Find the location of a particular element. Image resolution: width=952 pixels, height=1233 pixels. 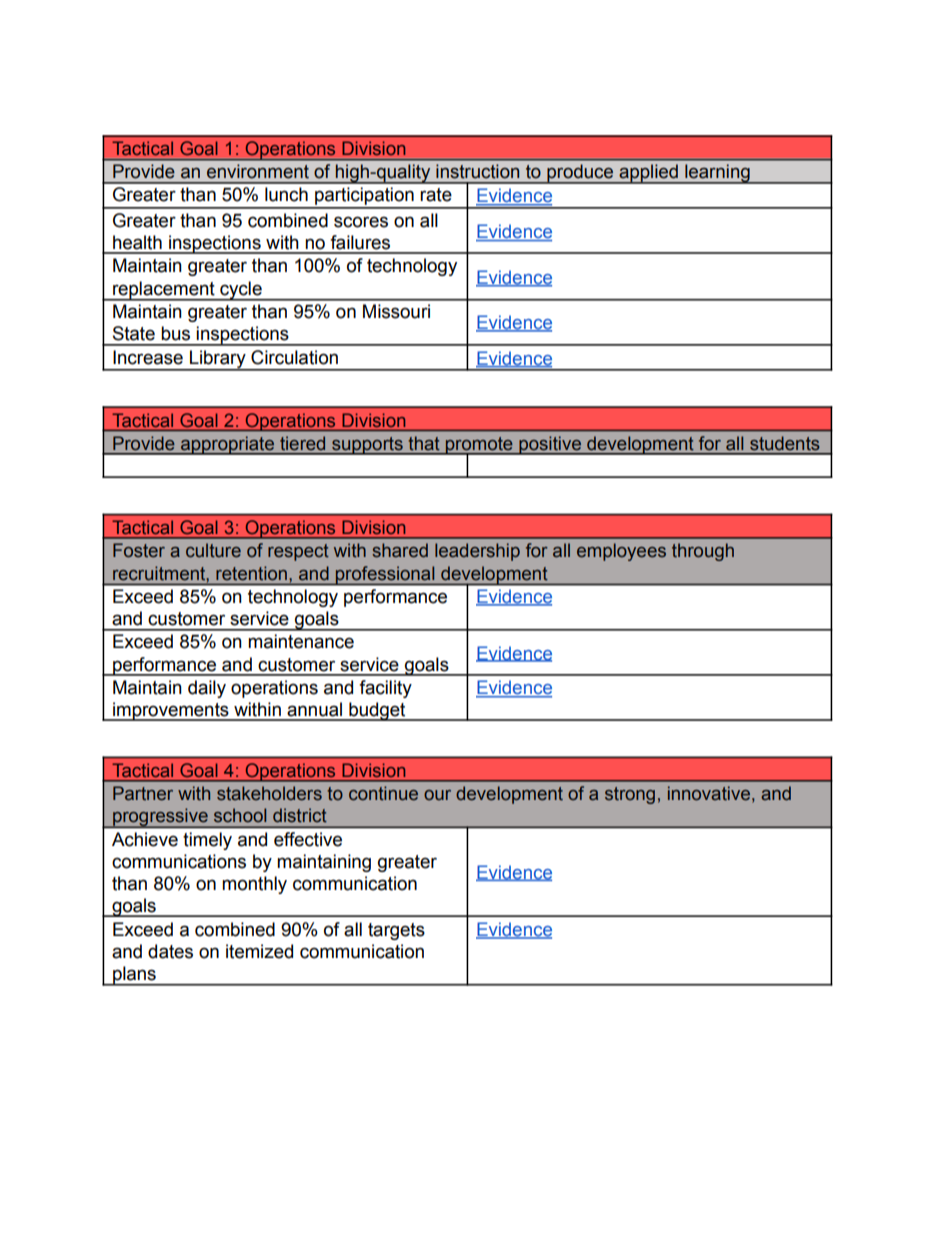

targets is located at coordinates (396, 931).
